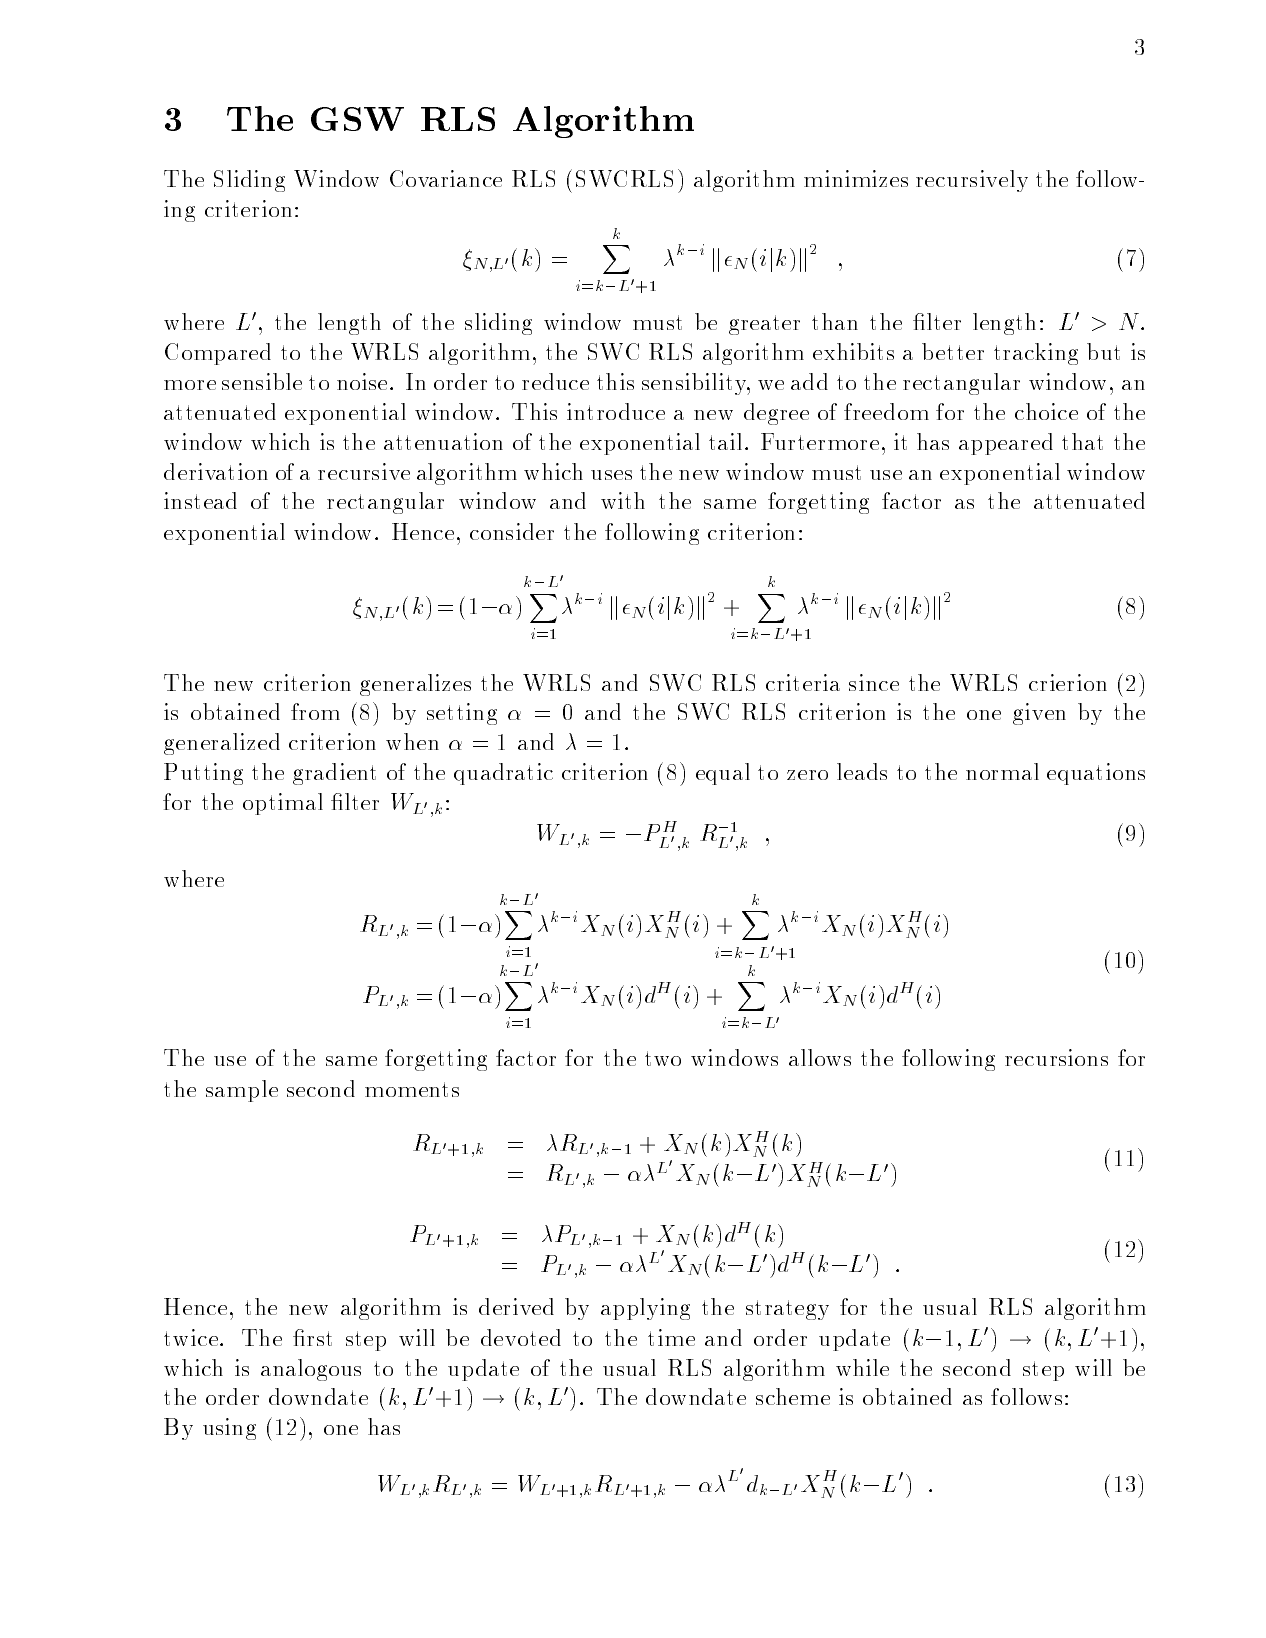 Image resolution: width=1266 pixels, height=1638 pixels. Describe the element at coordinates (764, 325) in the image. I see `greater` at that location.
